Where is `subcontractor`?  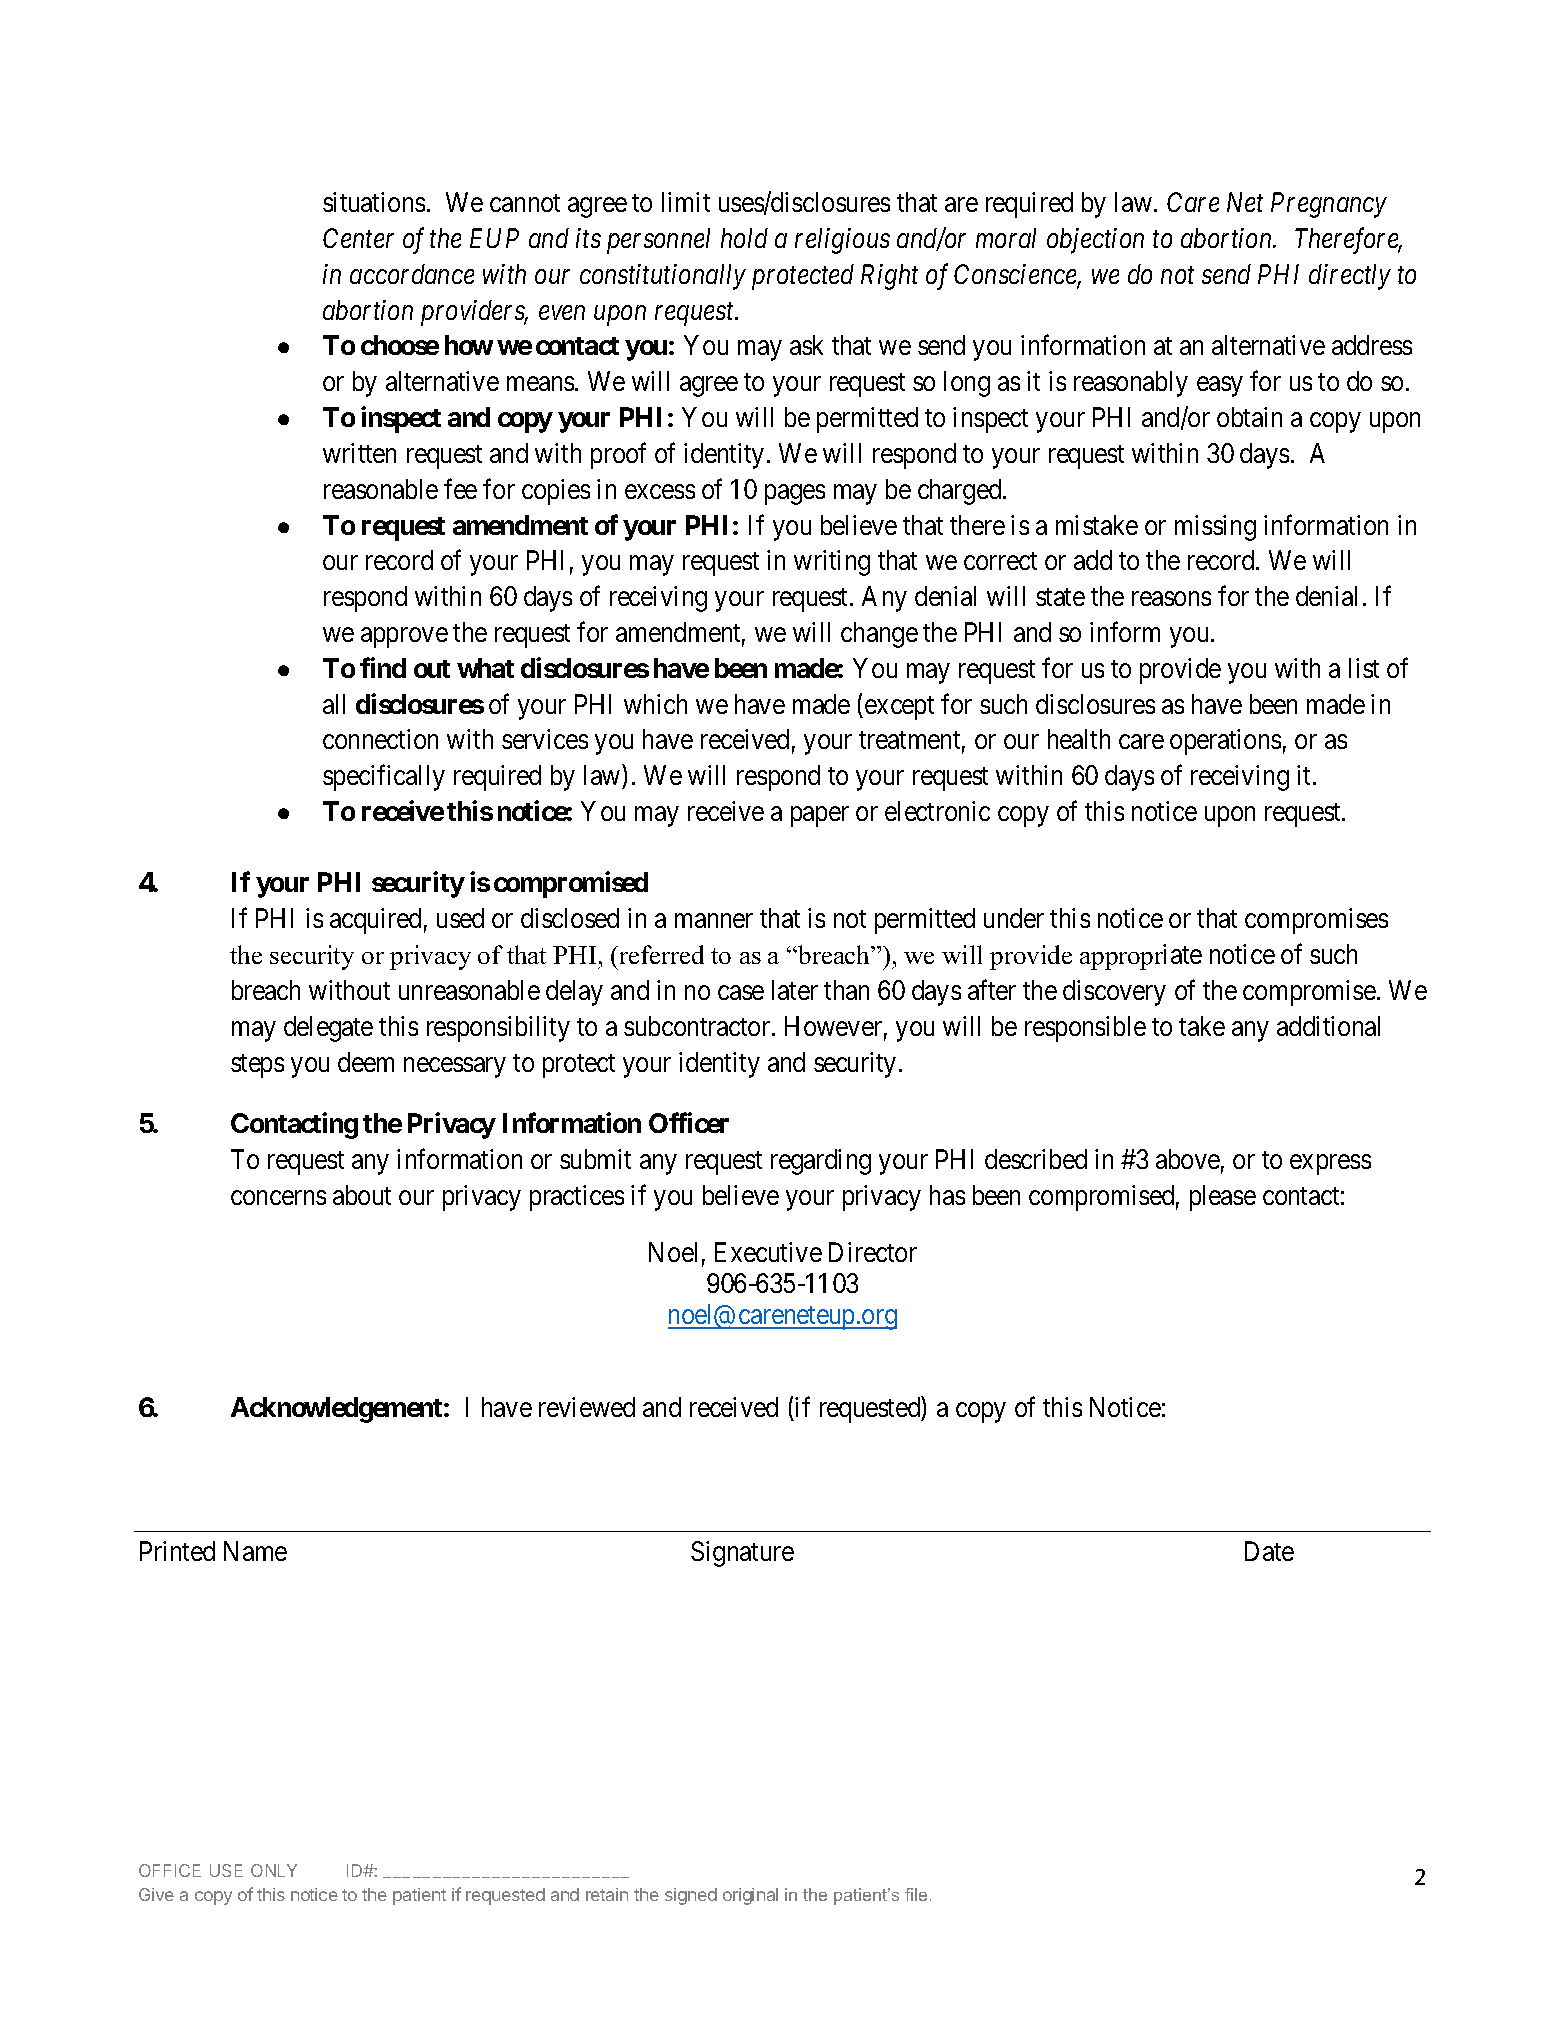 subcontractor is located at coordinates (698, 1026).
